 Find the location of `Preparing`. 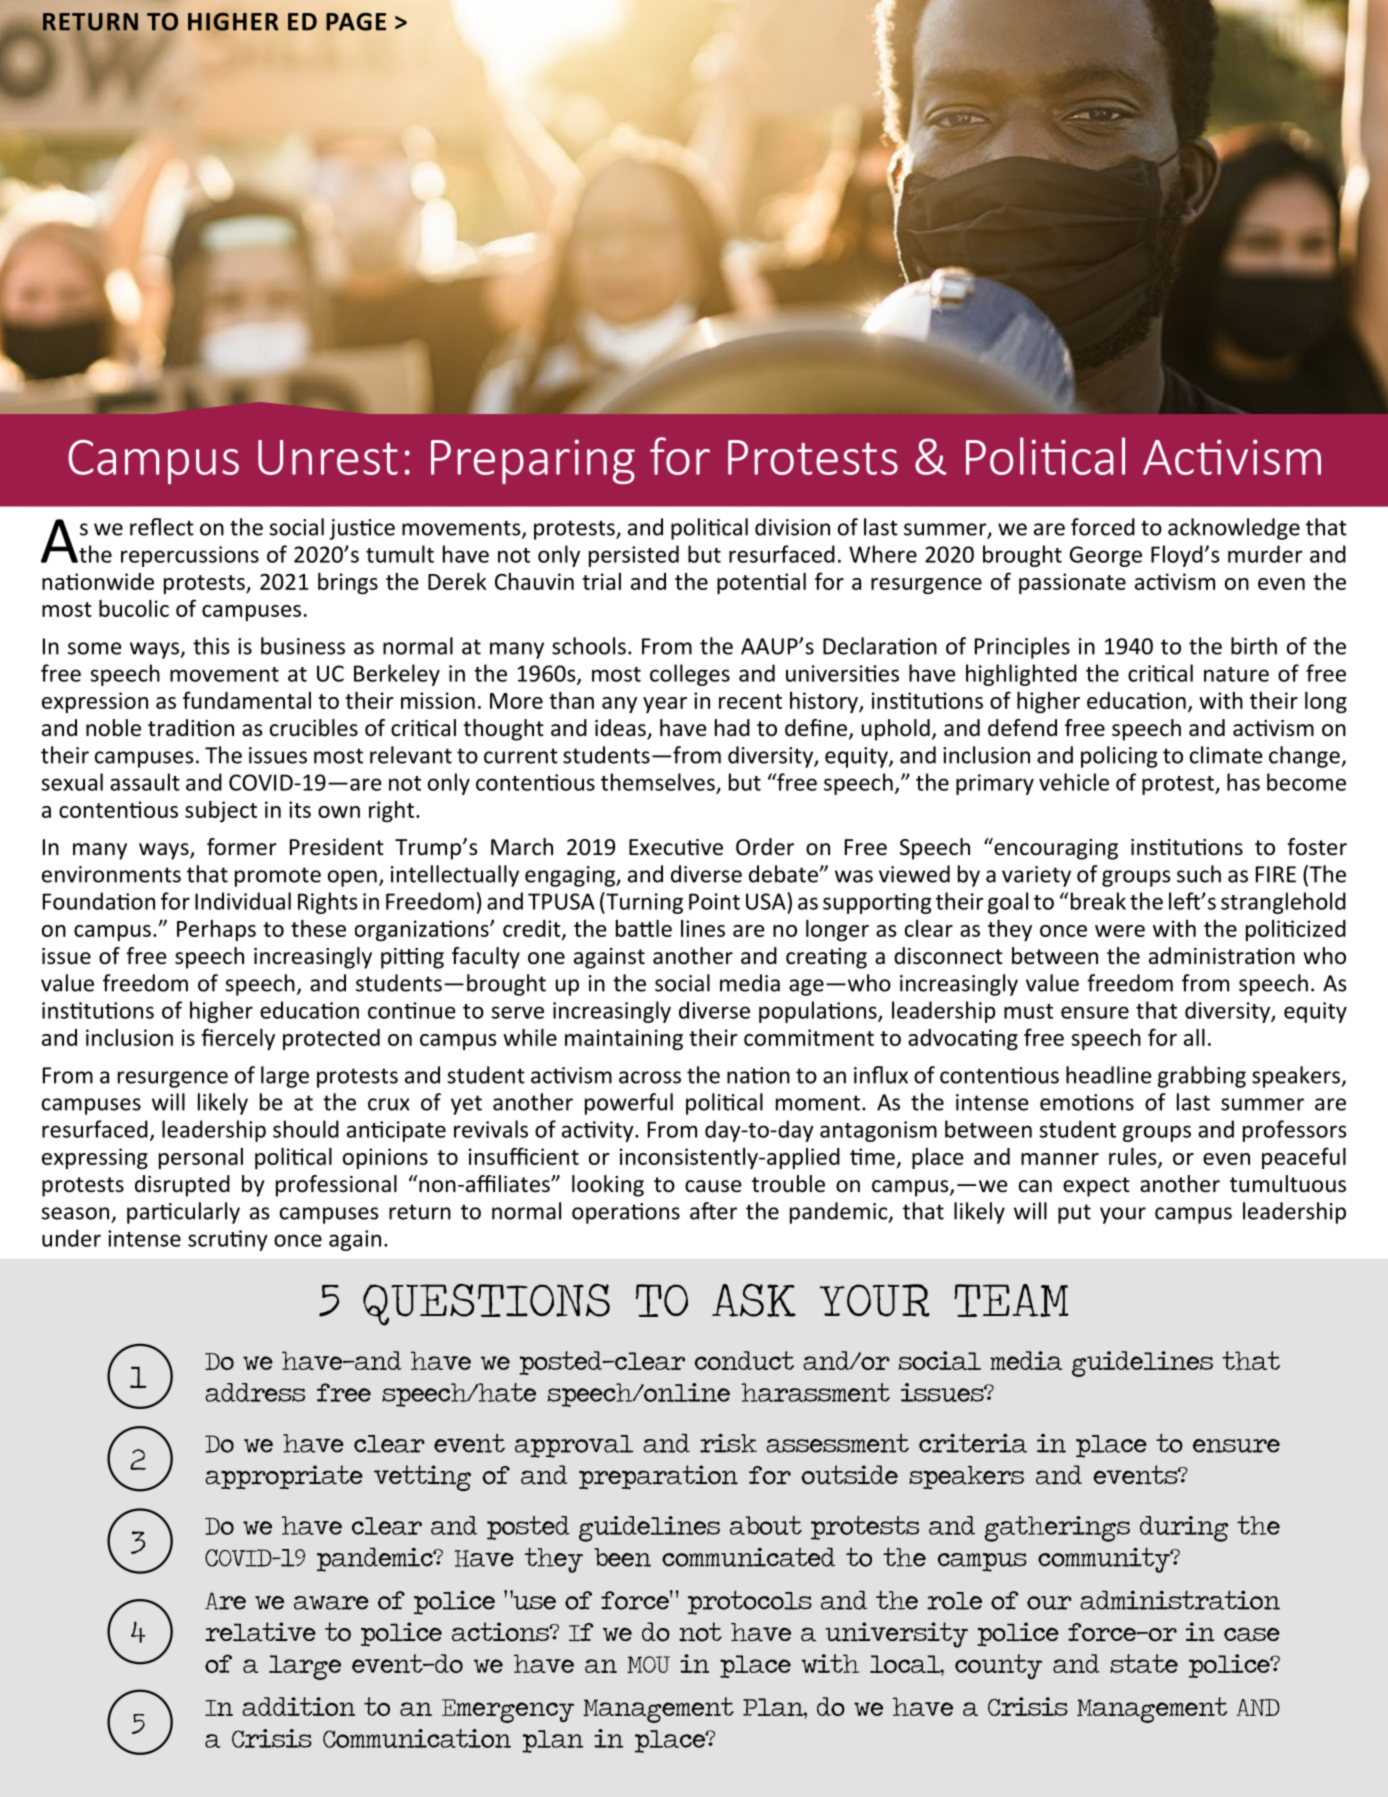

Preparing is located at coordinates (533, 461).
